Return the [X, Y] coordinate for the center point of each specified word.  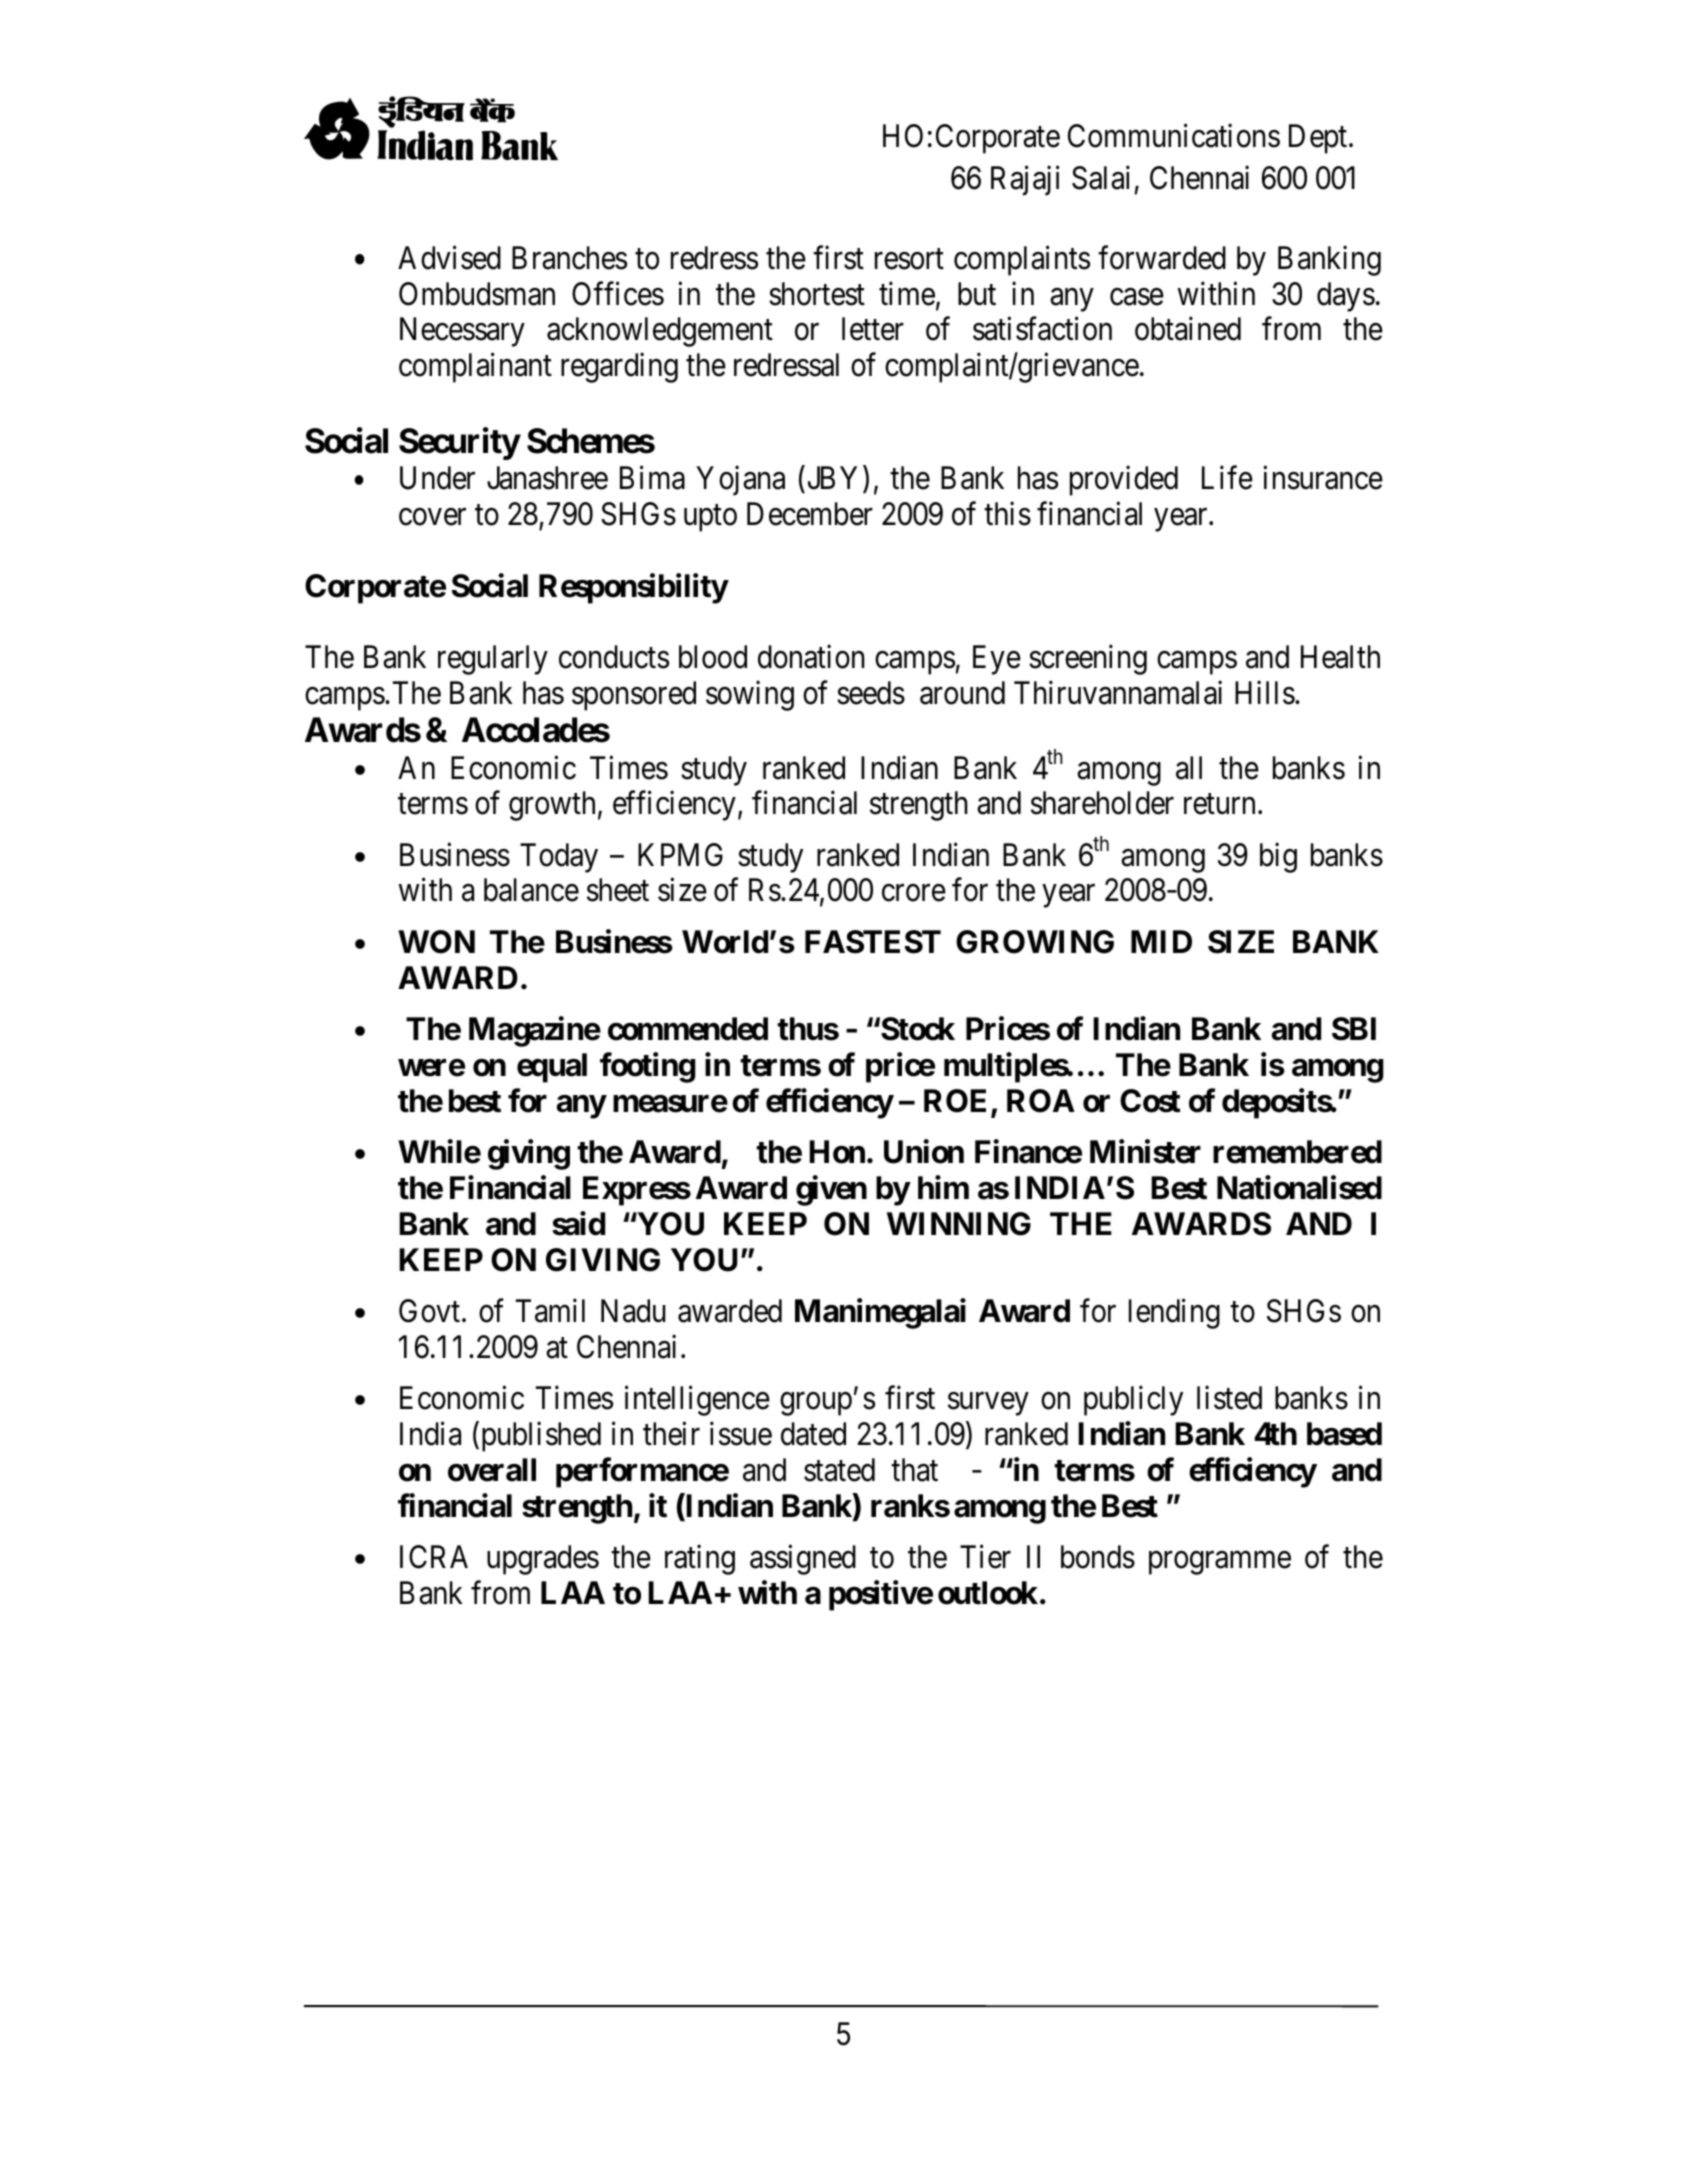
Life [1227, 478]
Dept [1319, 139]
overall [492, 1470]
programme [1220, 1563]
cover [432, 517]
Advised [449, 258]
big [1278, 857]
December [810, 514]
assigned [803, 1560]
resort [909, 259]
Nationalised [1299, 1188]
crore [914, 893]
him [943, 1187]
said [578, 1223]
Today [559, 858]
